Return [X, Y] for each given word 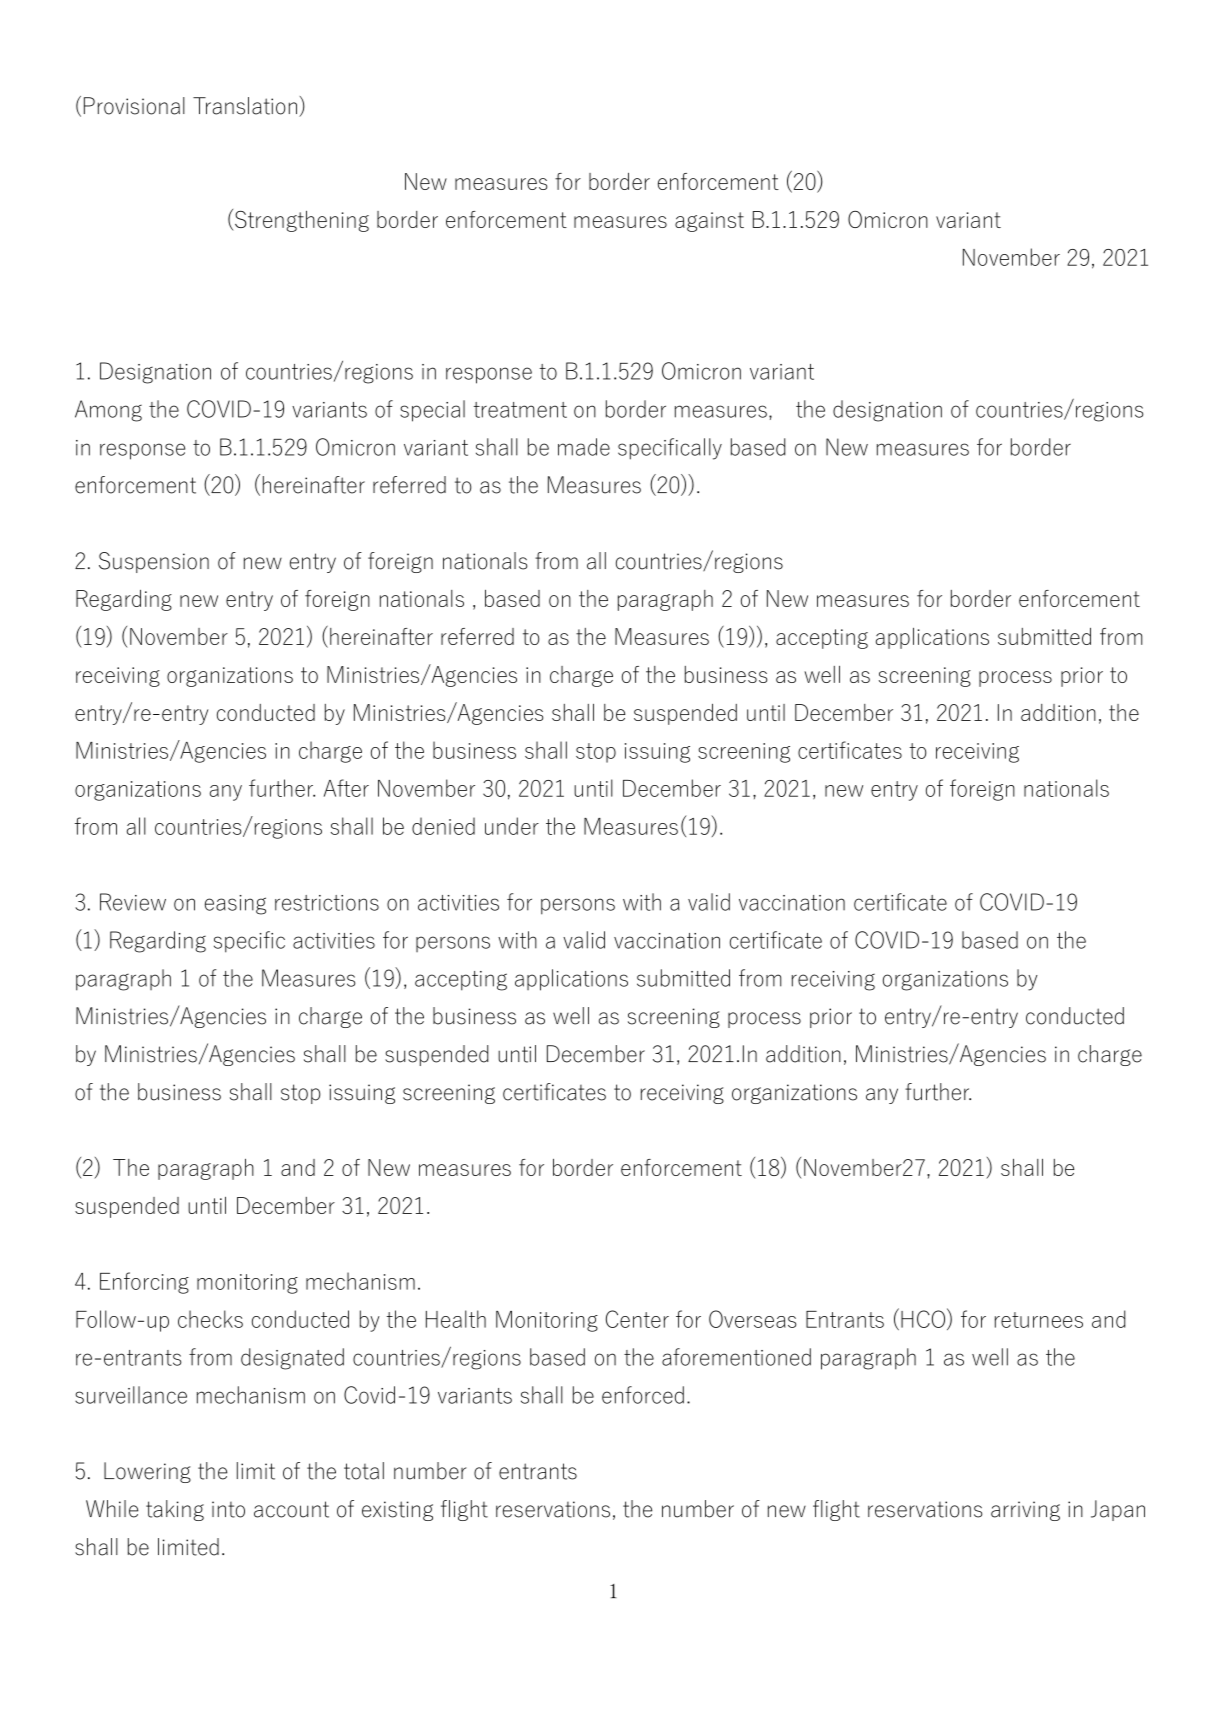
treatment [520, 410]
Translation [245, 106]
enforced [643, 1395]
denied [443, 826]
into [228, 1509]
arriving [1025, 1511]
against [709, 222]
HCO [924, 1319]
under [512, 826]
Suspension [154, 562]
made [584, 447]
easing [235, 905]
